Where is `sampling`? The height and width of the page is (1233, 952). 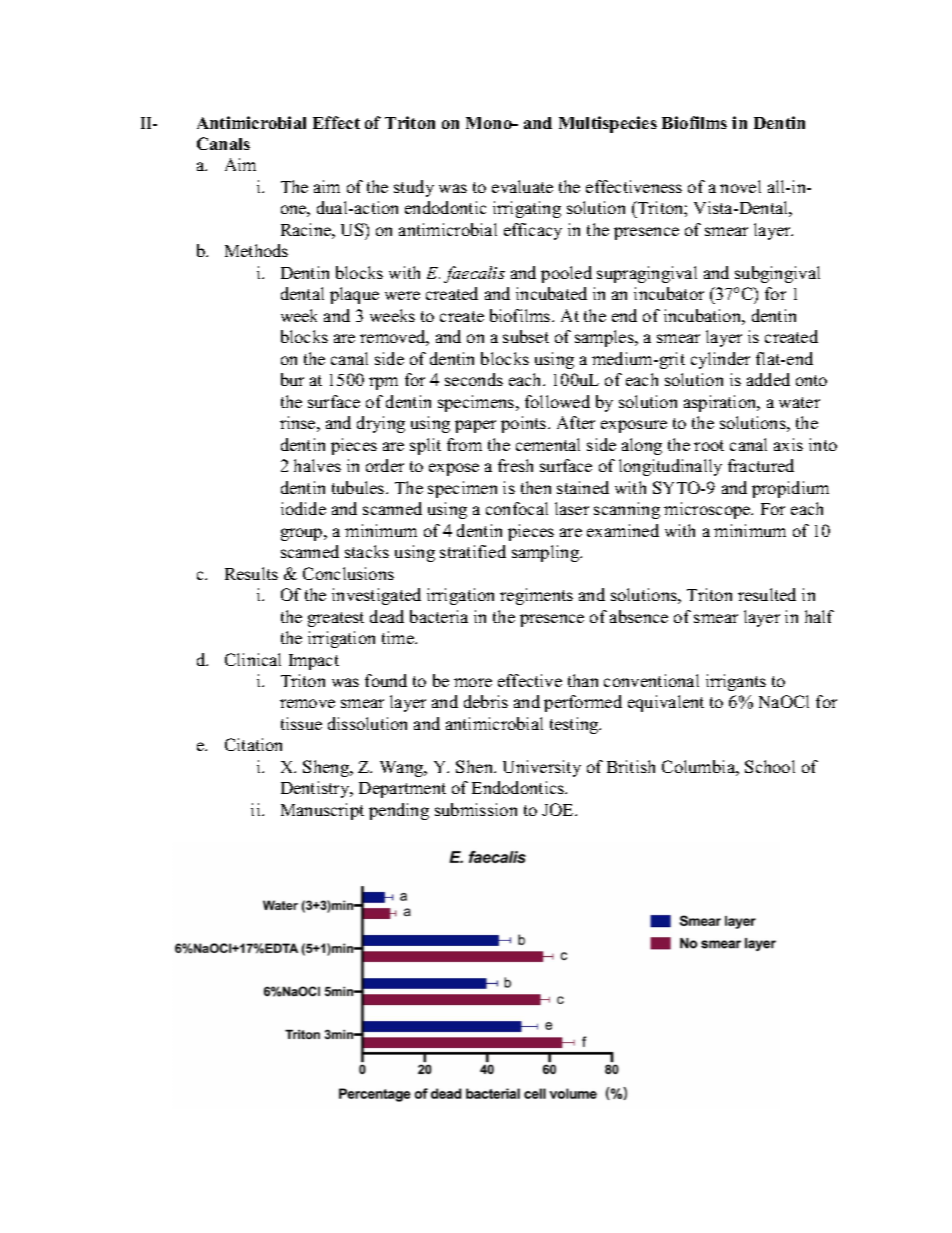 sampling is located at coordinates (547, 553).
